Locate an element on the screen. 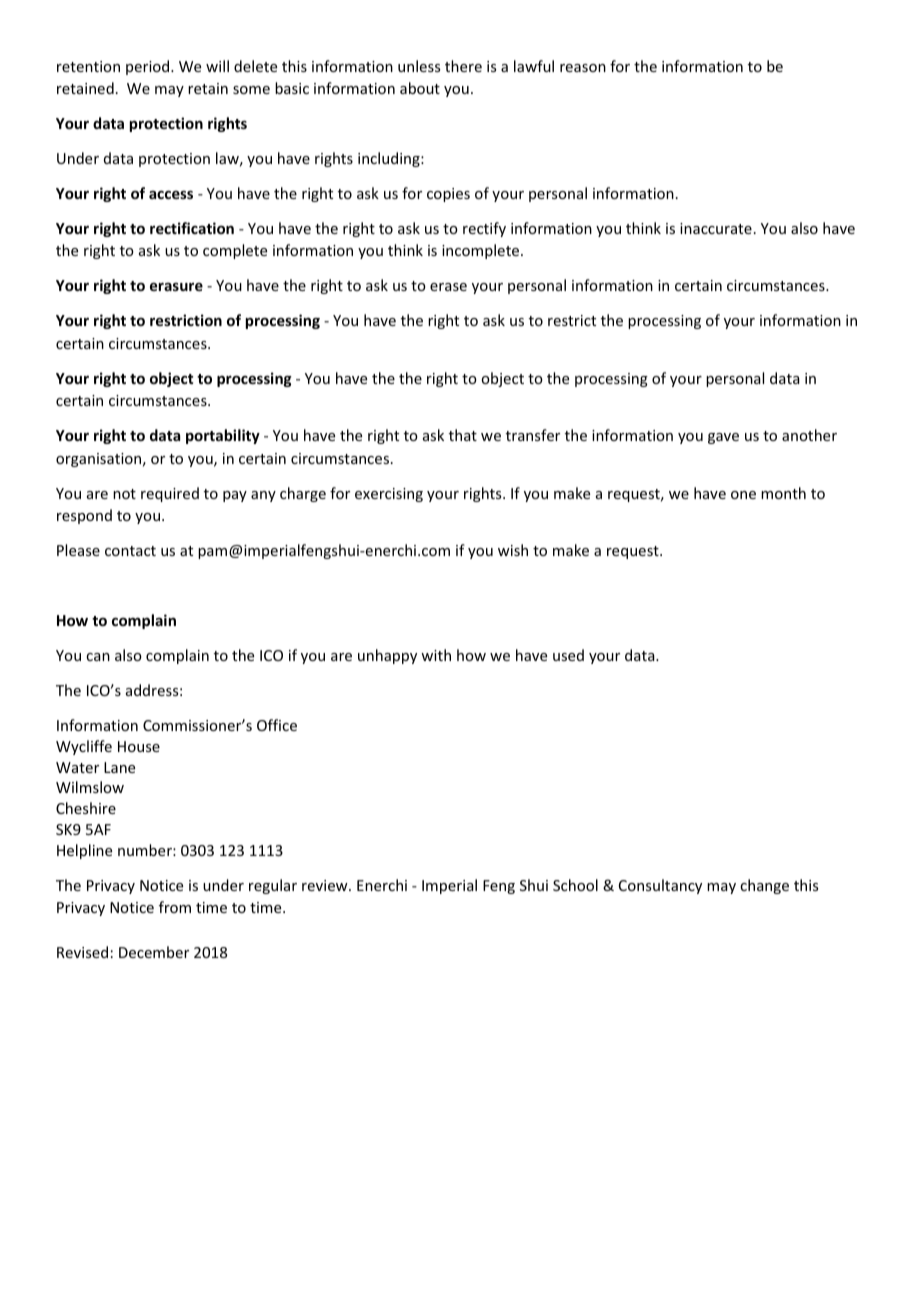 This screenshot has width=924, height=1308. required is located at coordinates (170, 494).
